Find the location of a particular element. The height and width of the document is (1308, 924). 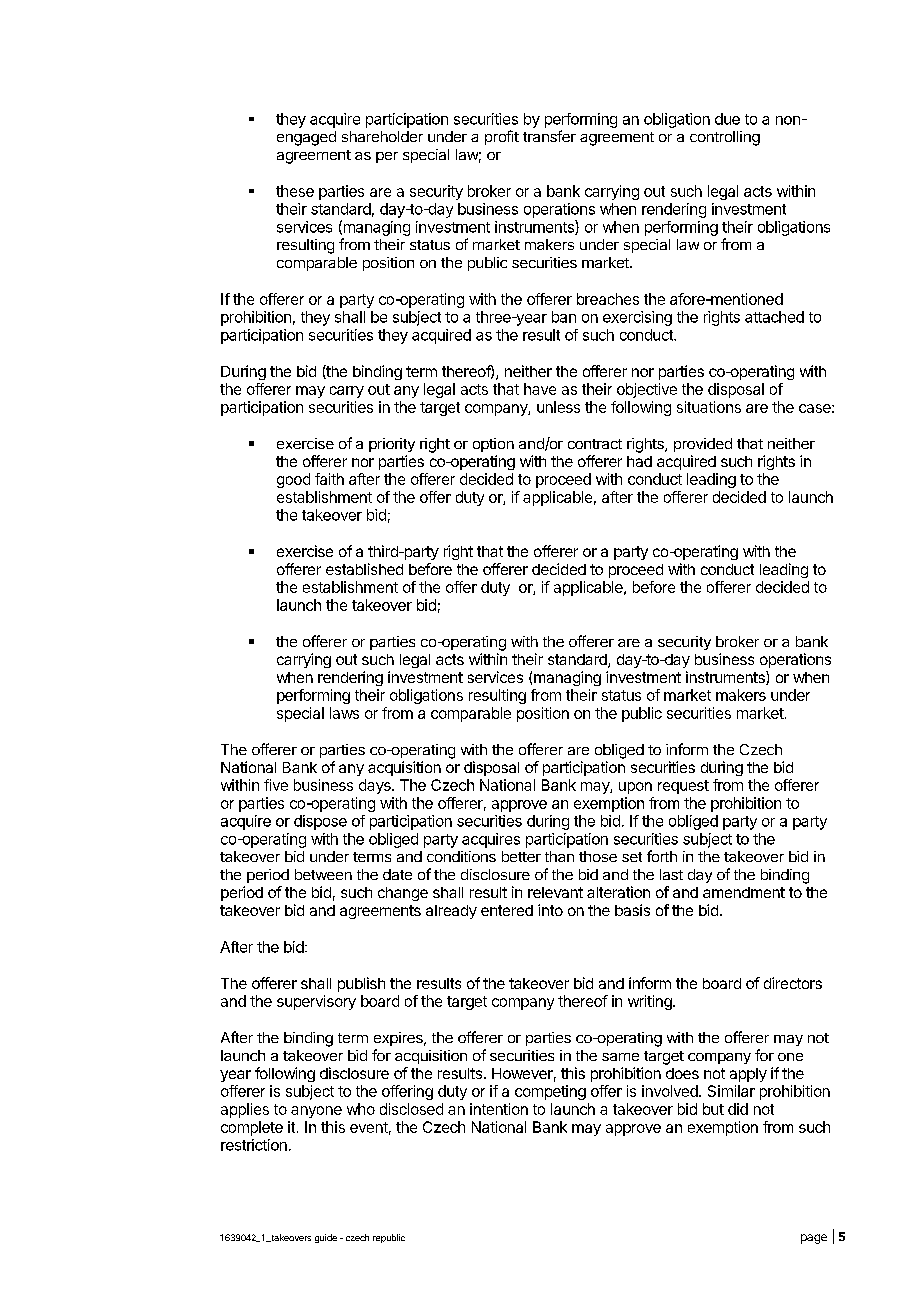

supervisory is located at coordinates (316, 1002).
